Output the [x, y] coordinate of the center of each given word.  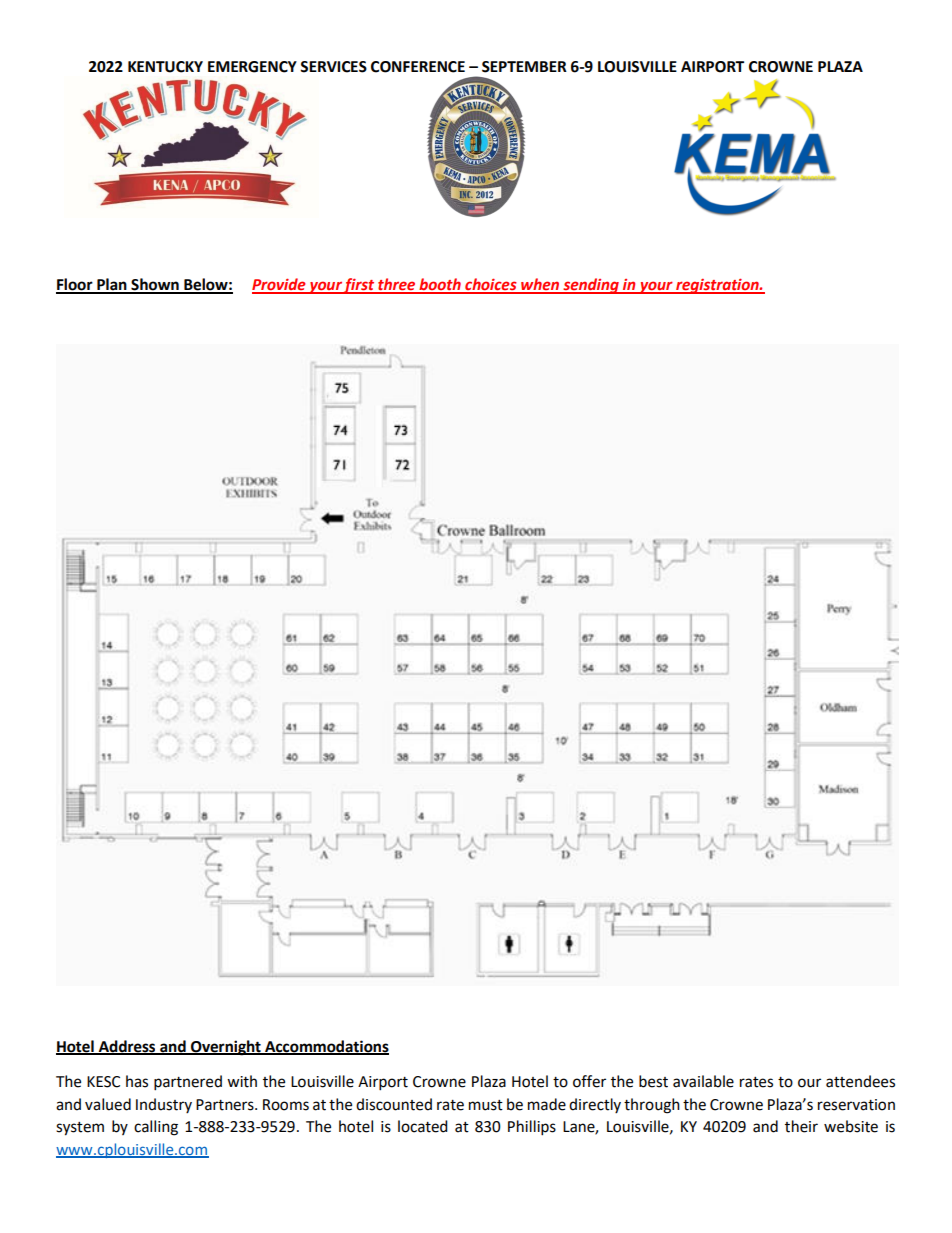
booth [440, 285]
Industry [164, 1105]
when [540, 285]
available [703, 1081]
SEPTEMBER [524, 67]
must [486, 1105]
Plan [112, 285]
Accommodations [326, 1047]
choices [491, 285]
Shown [155, 285]
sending [591, 286]
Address [127, 1047]
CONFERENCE [418, 67]
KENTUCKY [165, 67]
